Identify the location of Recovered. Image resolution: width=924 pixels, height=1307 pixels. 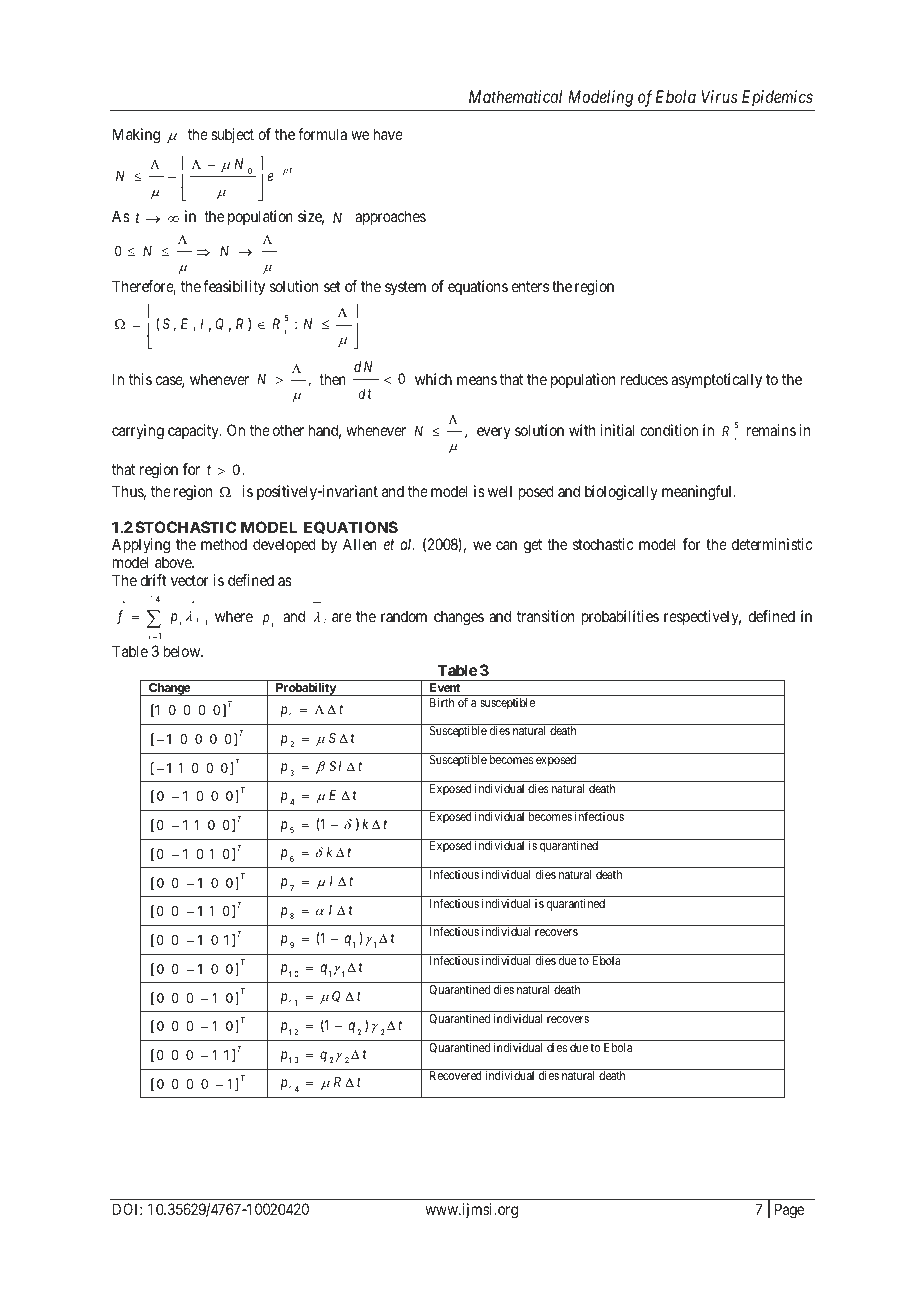
(456, 1075).
